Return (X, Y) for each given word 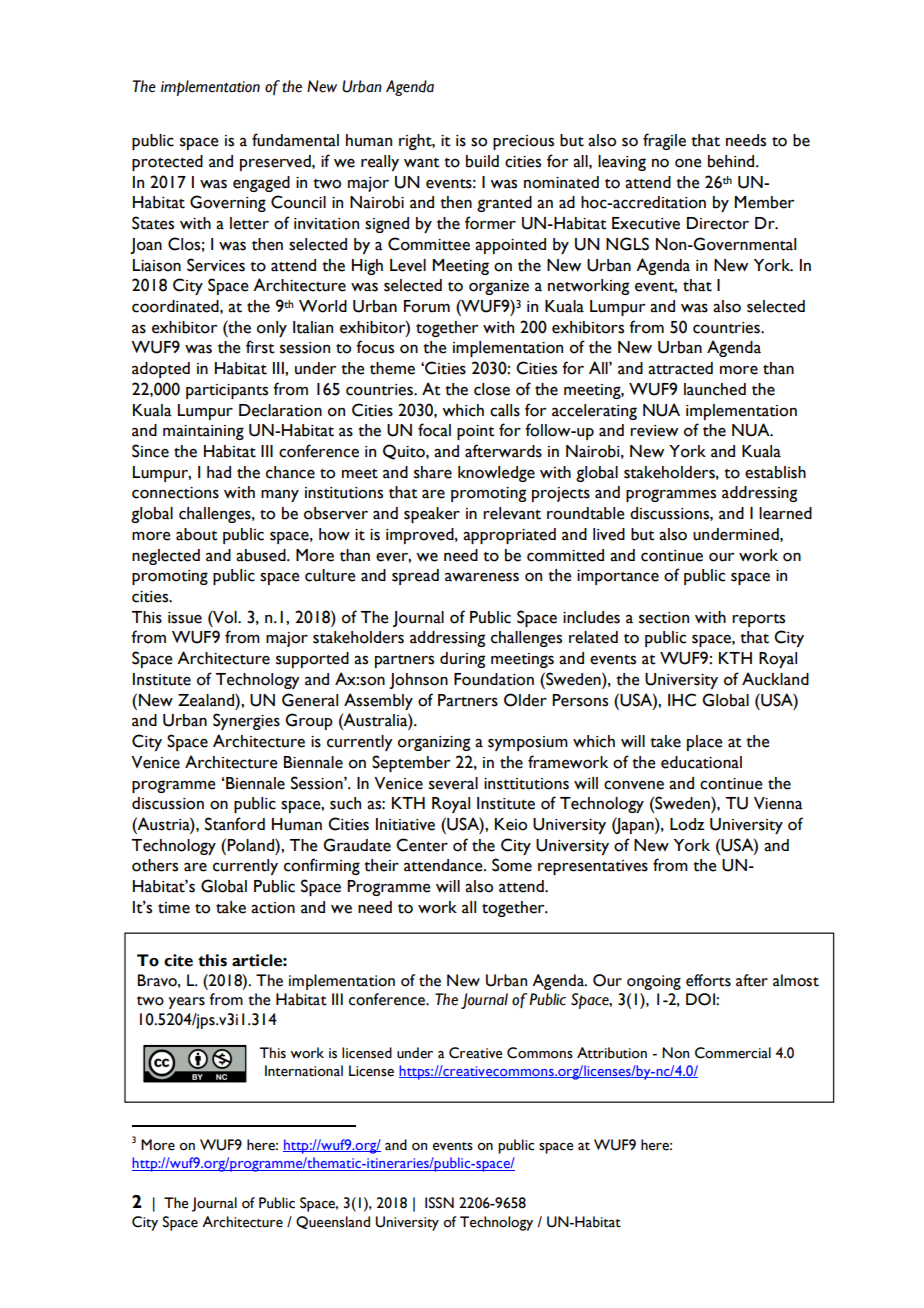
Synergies (246, 721)
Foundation (494, 679)
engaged (261, 184)
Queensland (333, 1222)
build (482, 161)
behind (732, 161)
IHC (682, 700)
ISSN (439, 1203)
